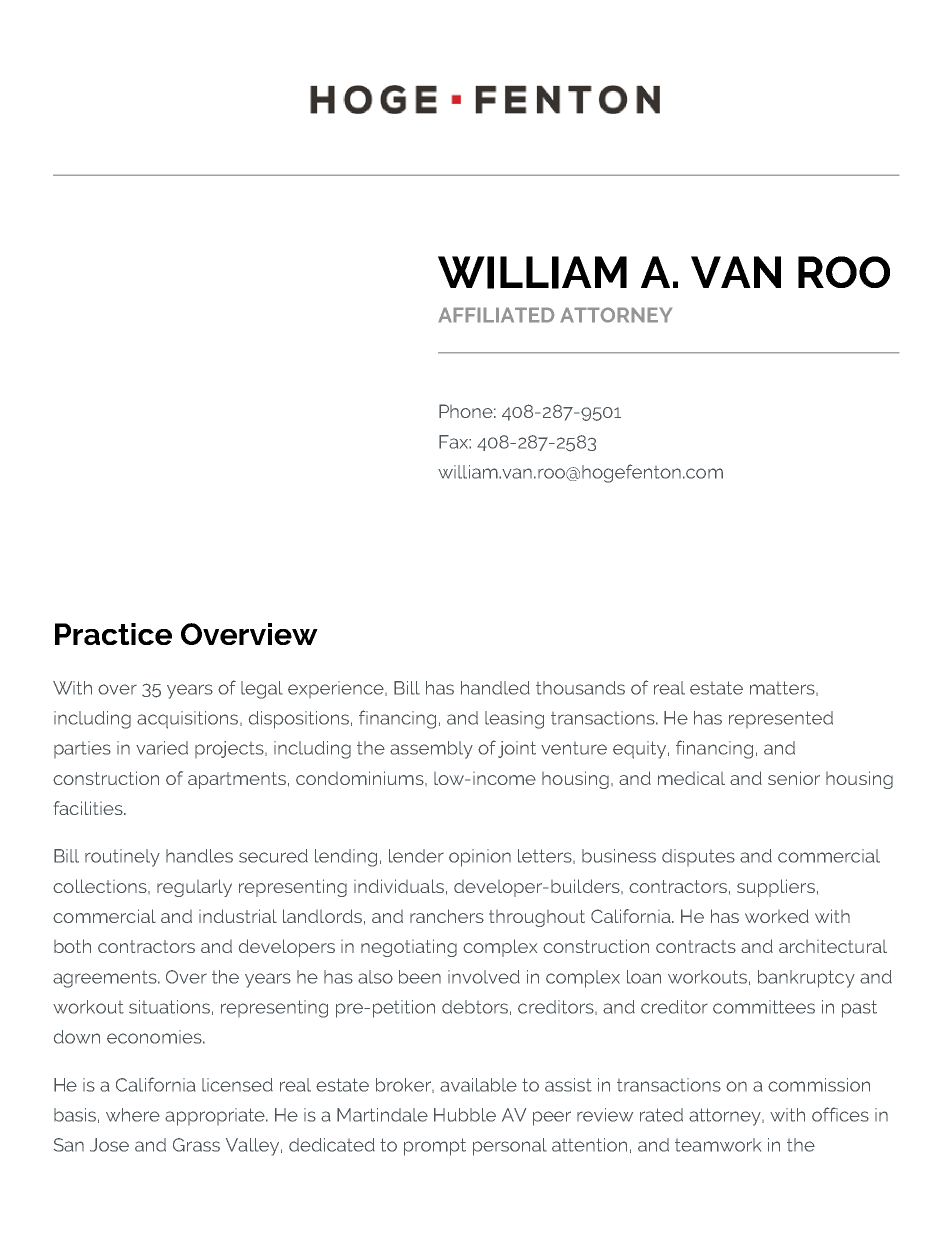 The image size is (952, 1233). Describe the element at coordinates (496, 315) in the page. I see `AFFILIATED` at that location.
